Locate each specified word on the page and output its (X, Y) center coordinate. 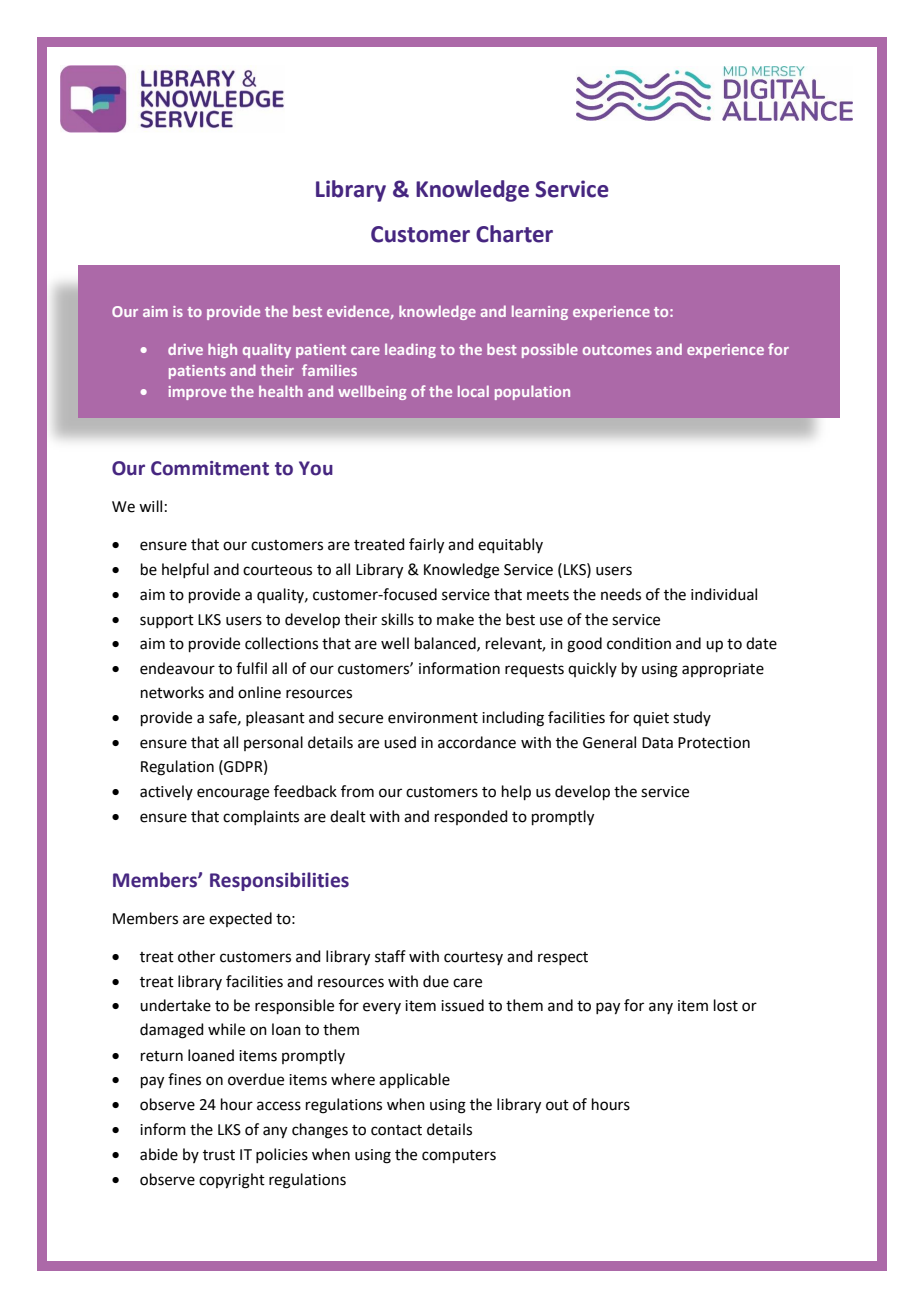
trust (219, 1155)
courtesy (473, 958)
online (259, 692)
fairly (426, 546)
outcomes (617, 350)
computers (459, 1156)
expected (240, 919)
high (222, 350)
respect (563, 958)
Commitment (210, 468)
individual (724, 594)
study (692, 718)
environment (433, 718)
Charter (514, 234)
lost (726, 1005)
